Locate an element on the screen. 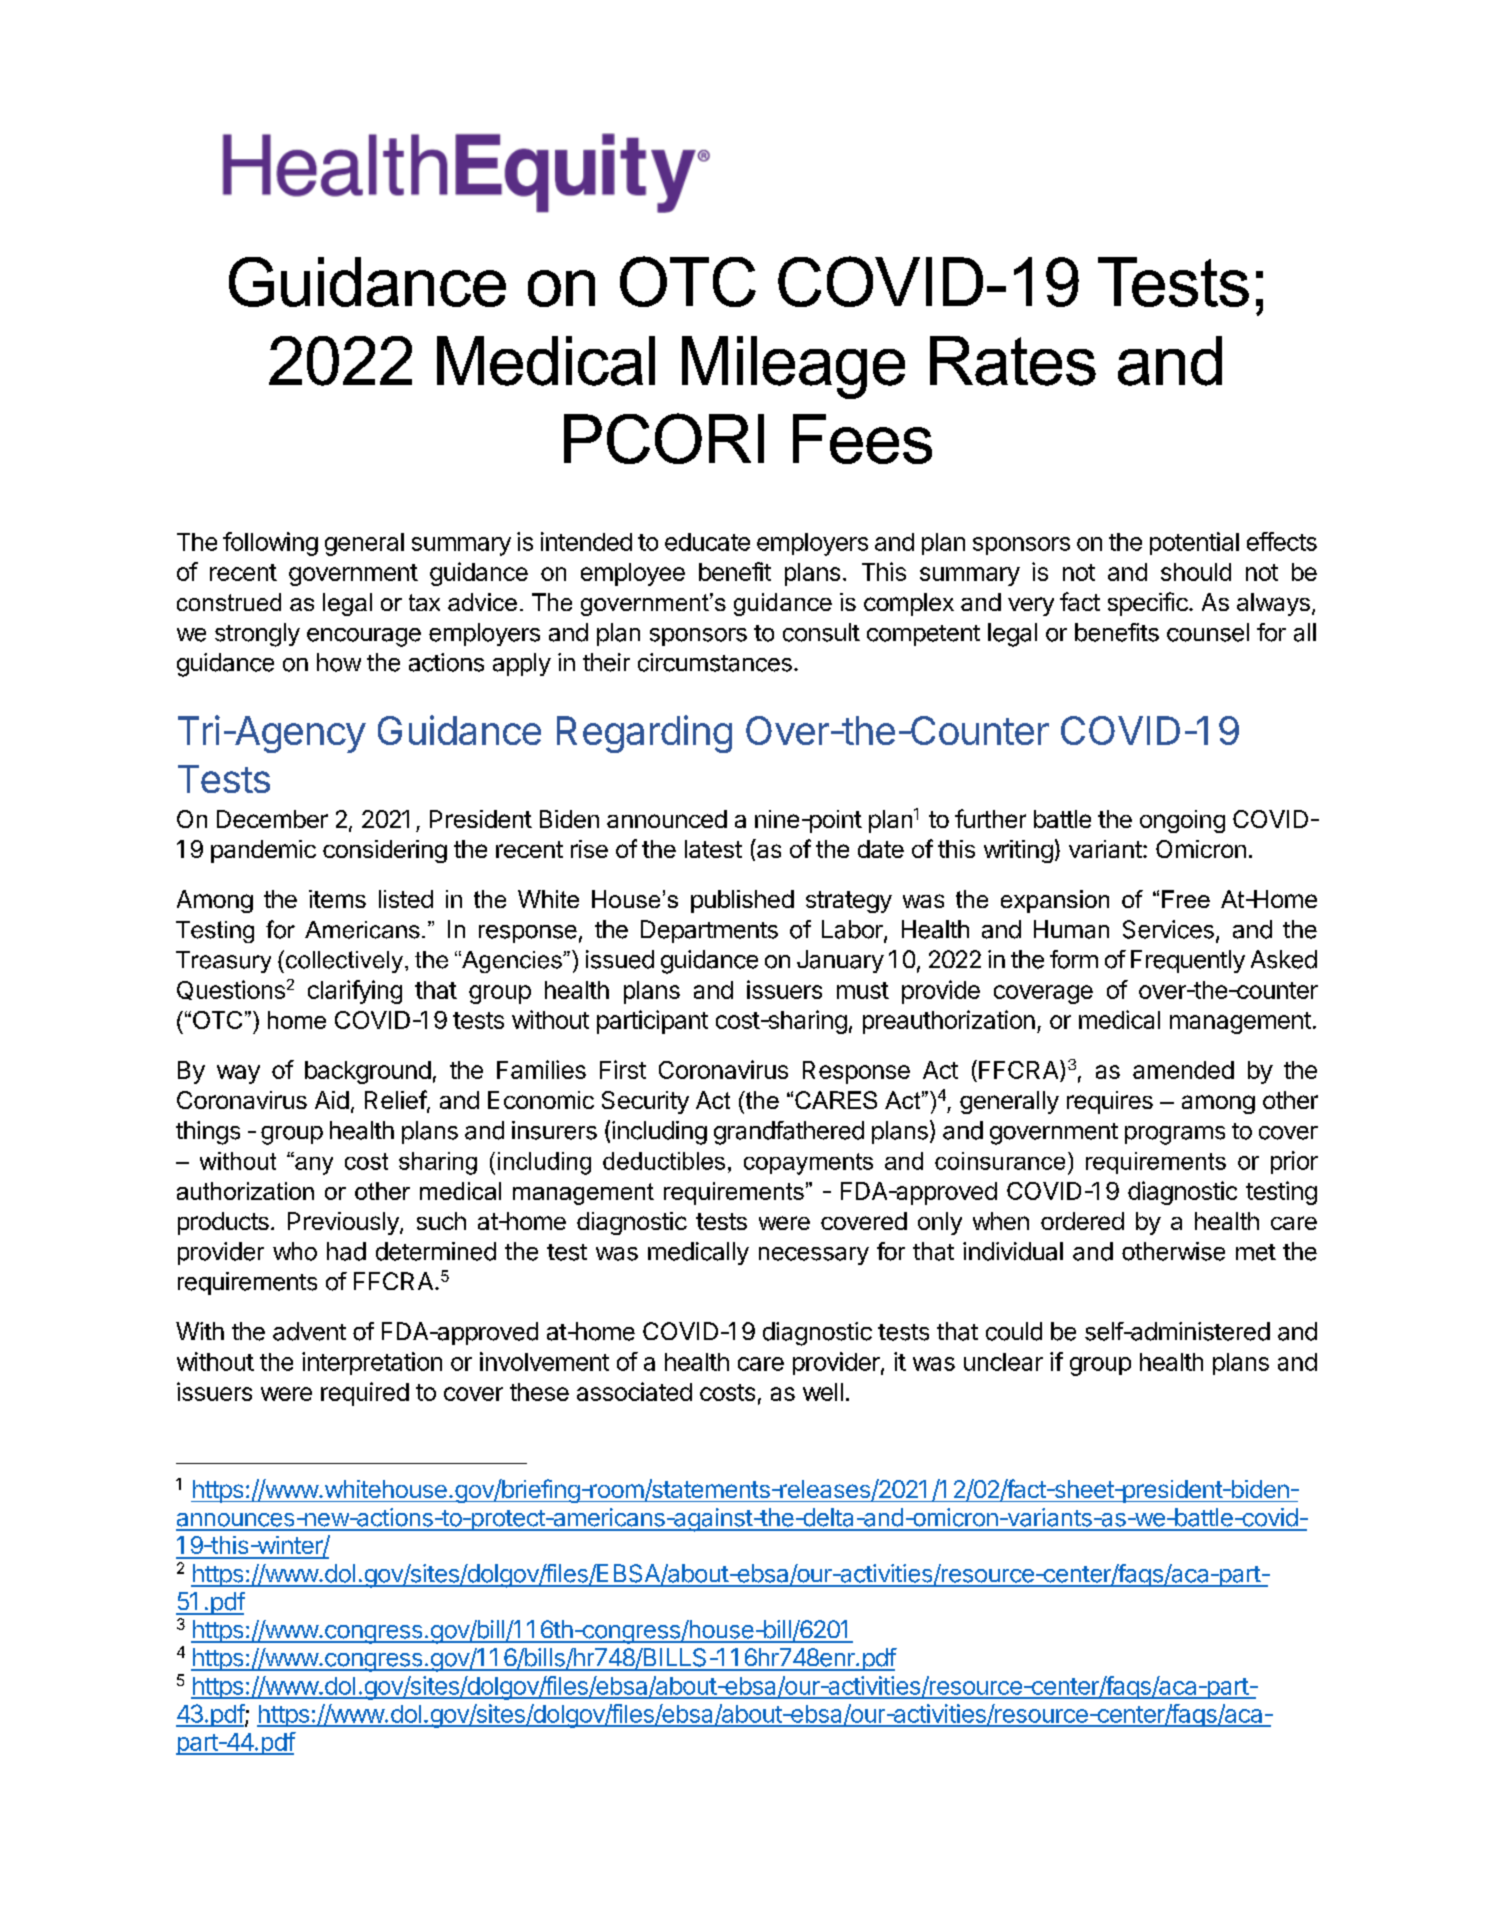 The width and height of the screenshot is (1493, 1931). grandfathered is located at coordinates (789, 1133).
